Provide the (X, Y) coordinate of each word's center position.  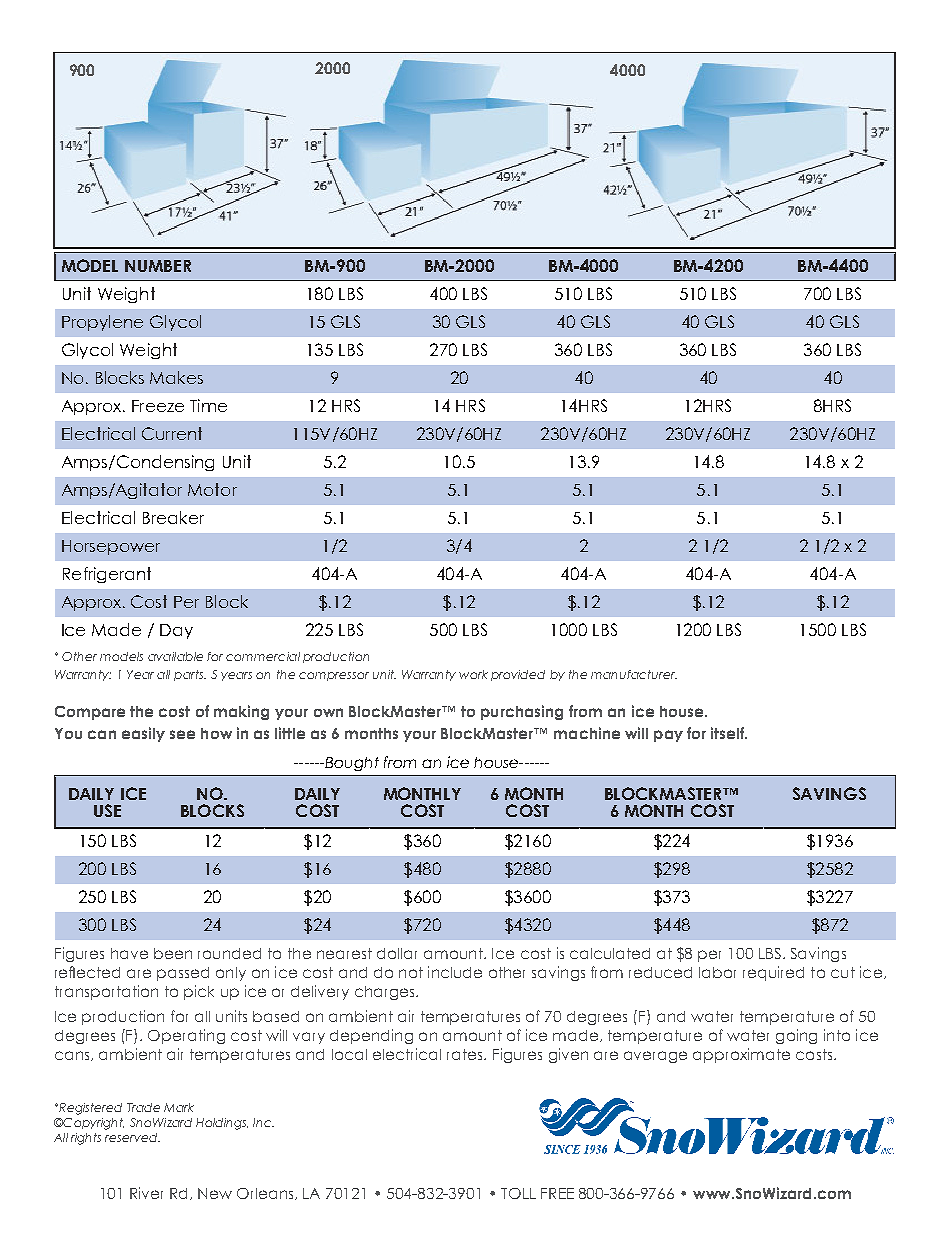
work (473, 674)
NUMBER (158, 266)
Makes (176, 377)
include (455, 972)
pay (668, 736)
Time (208, 405)
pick (199, 992)
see (182, 734)
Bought (351, 764)
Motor (212, 489)
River (146, 1193)
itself (729, 733)
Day (176, 631)
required (773, 973)
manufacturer (634, 674)
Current (172, 433)
